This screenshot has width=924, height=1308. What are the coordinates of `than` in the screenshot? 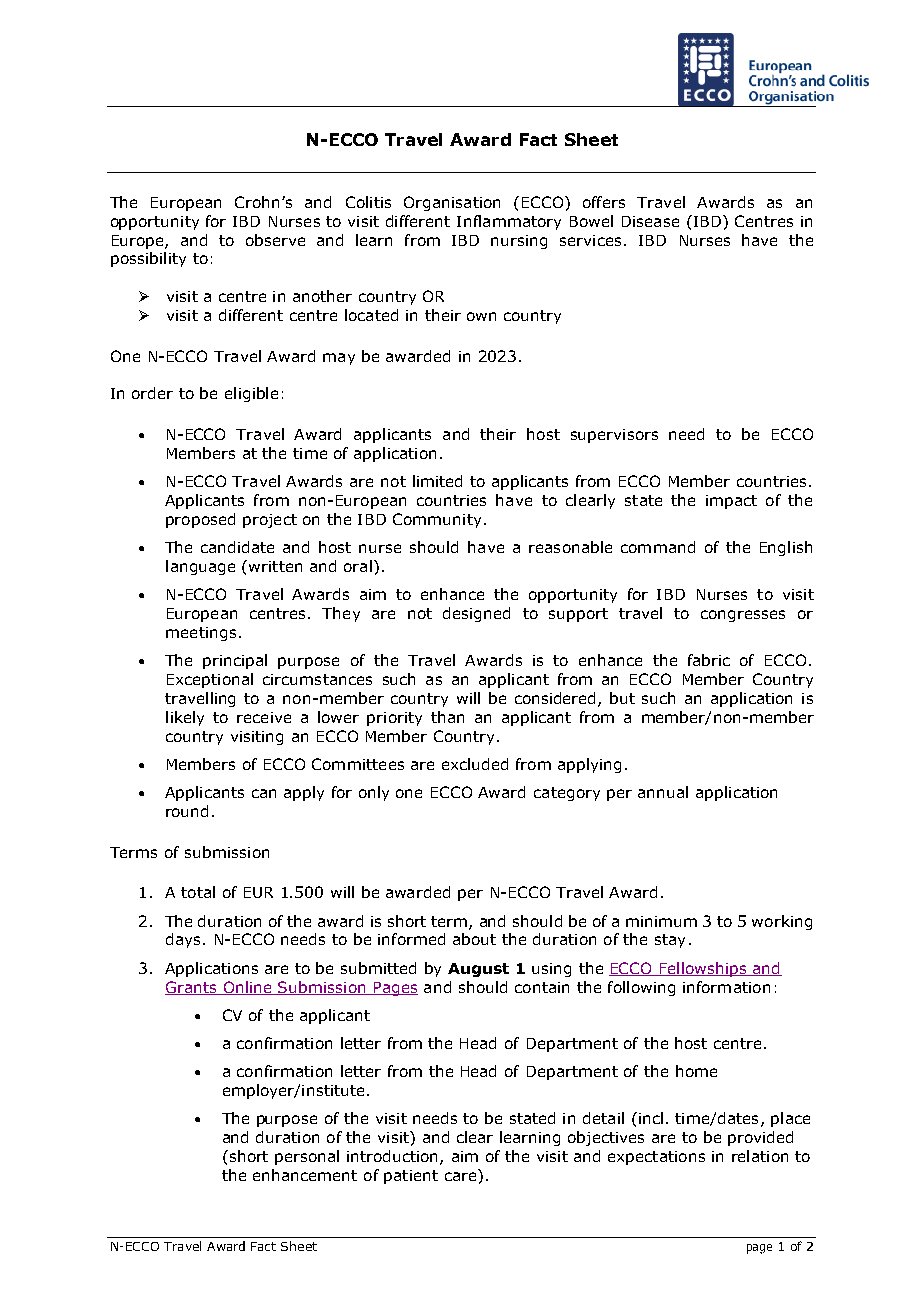 It's located at (447, 717).
